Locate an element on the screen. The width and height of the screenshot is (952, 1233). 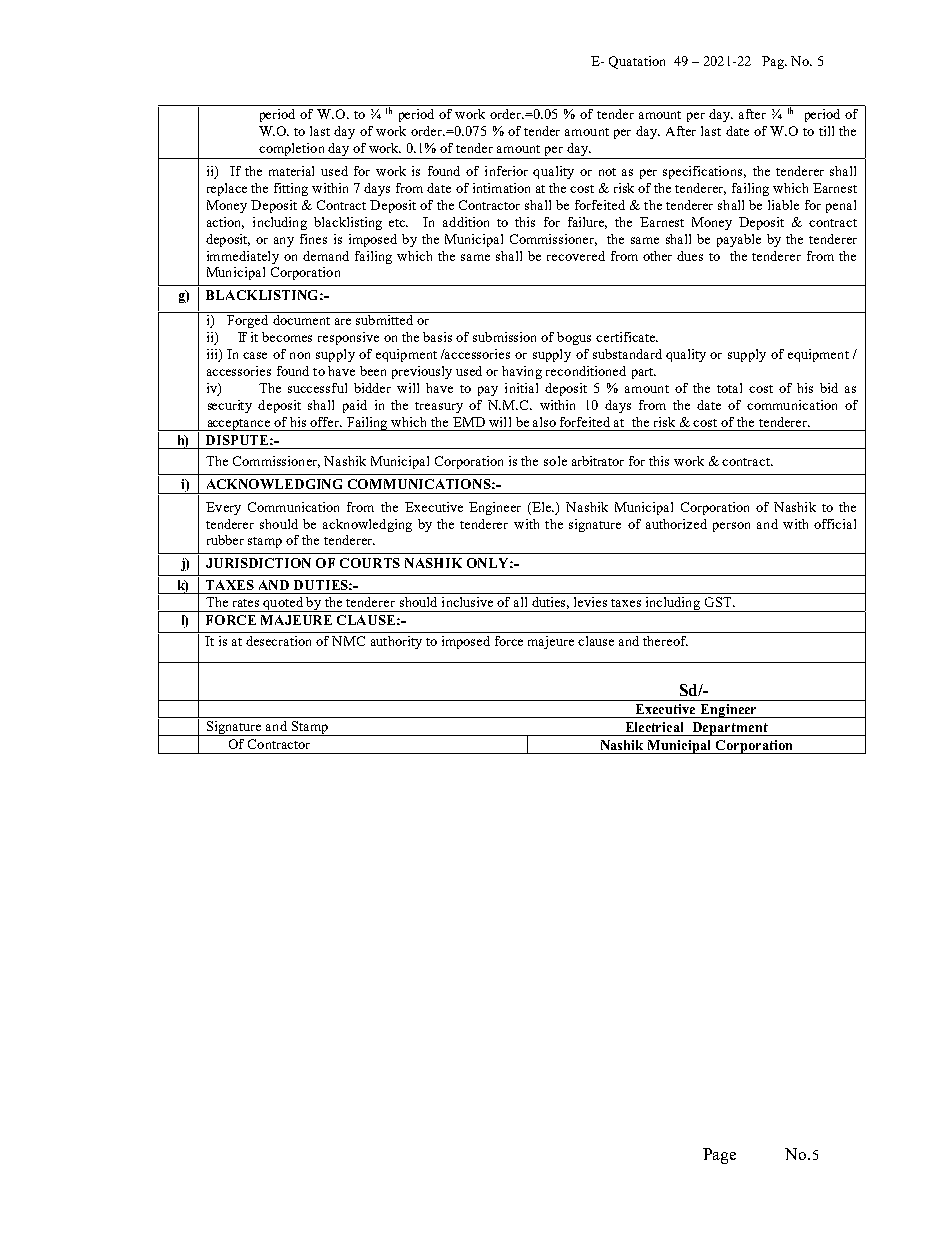
inferior is located at coordinates (506, 171).
